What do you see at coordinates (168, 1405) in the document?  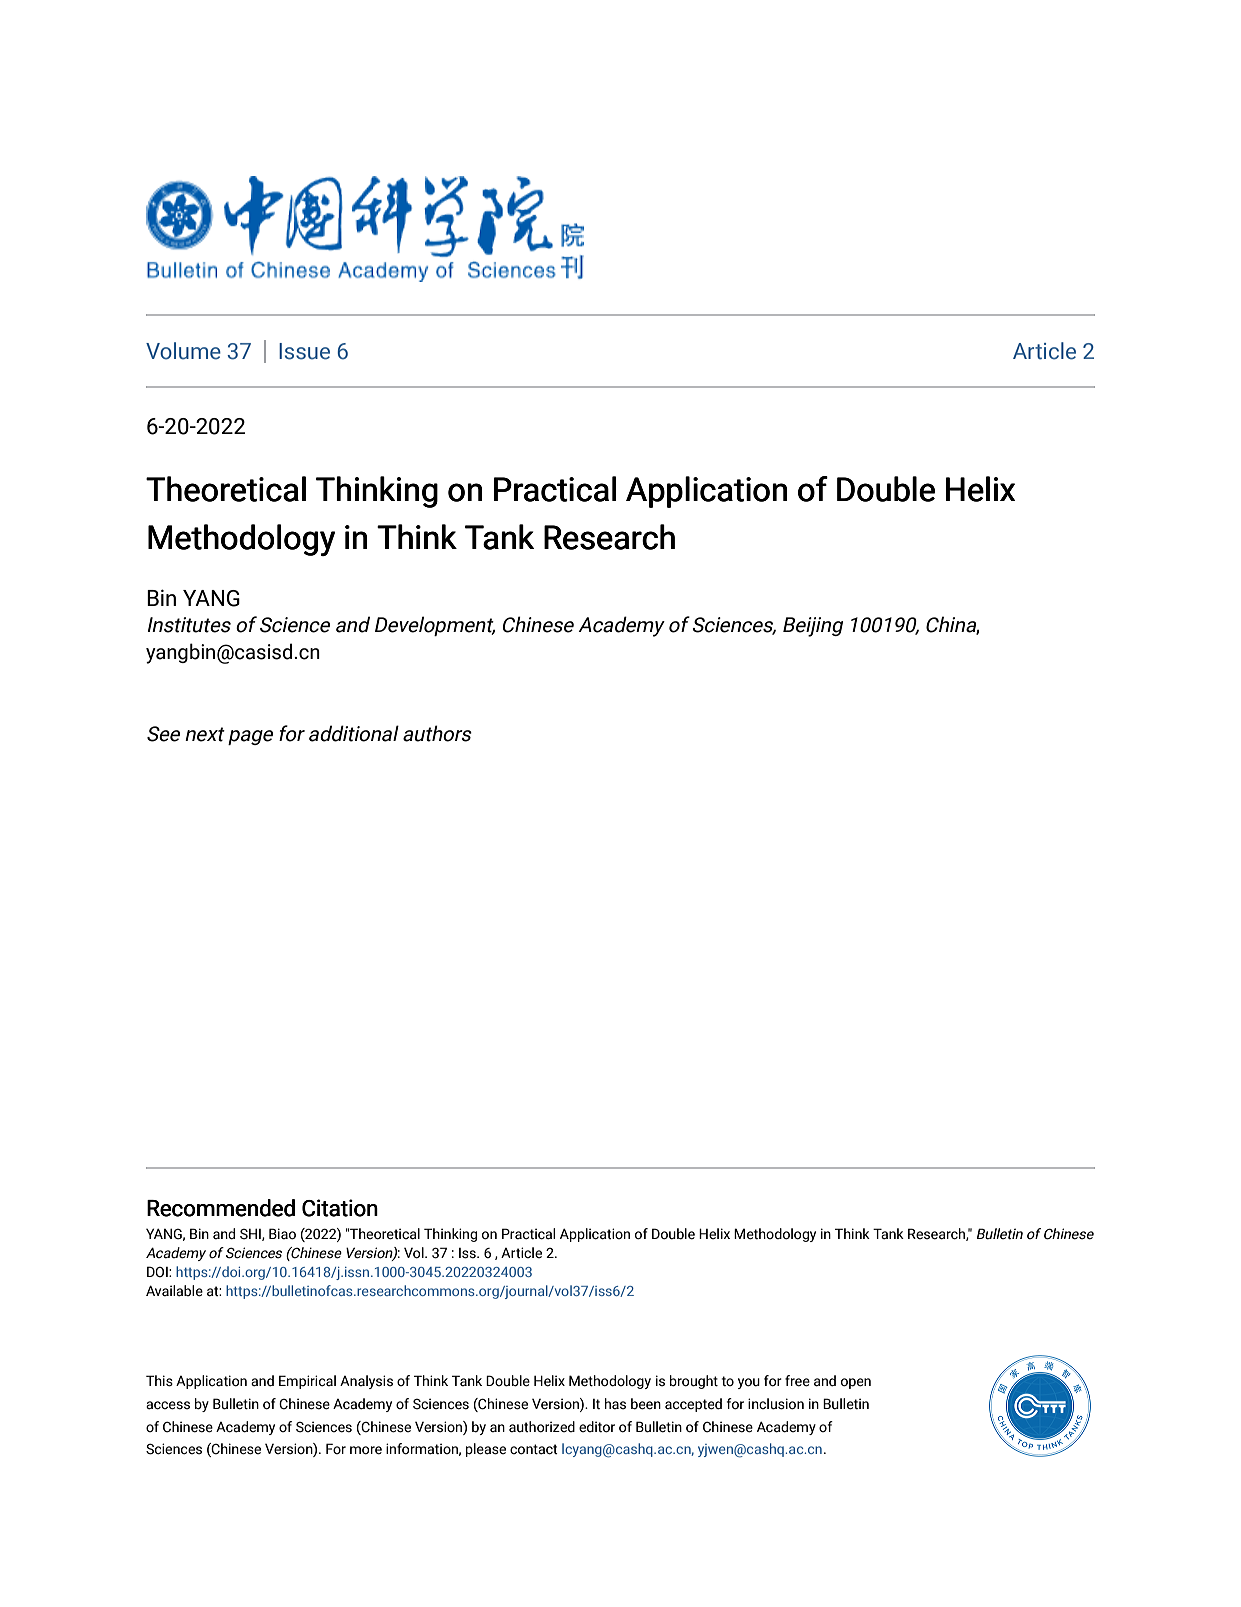 I see `access` at bounding box center [168, 1405].
